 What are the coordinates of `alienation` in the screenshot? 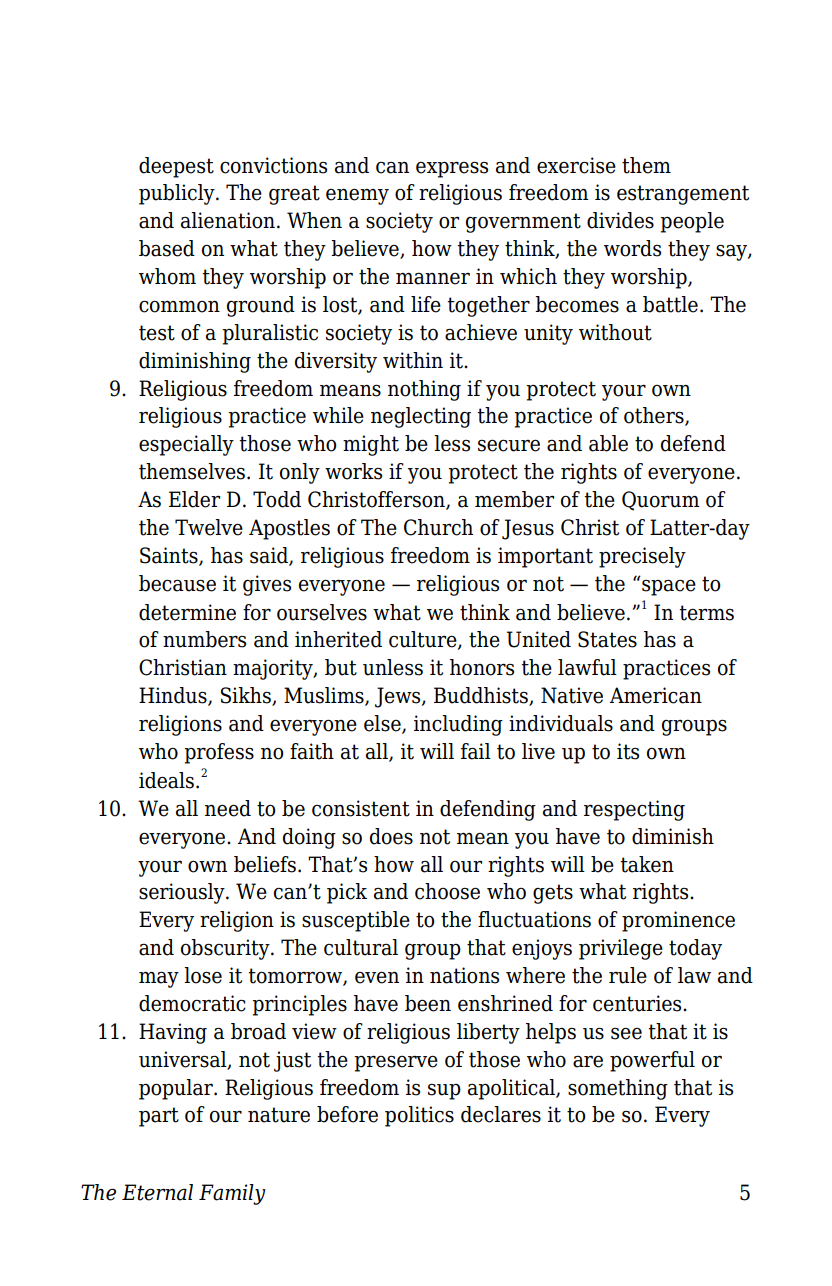 It's located at (228, 220).
